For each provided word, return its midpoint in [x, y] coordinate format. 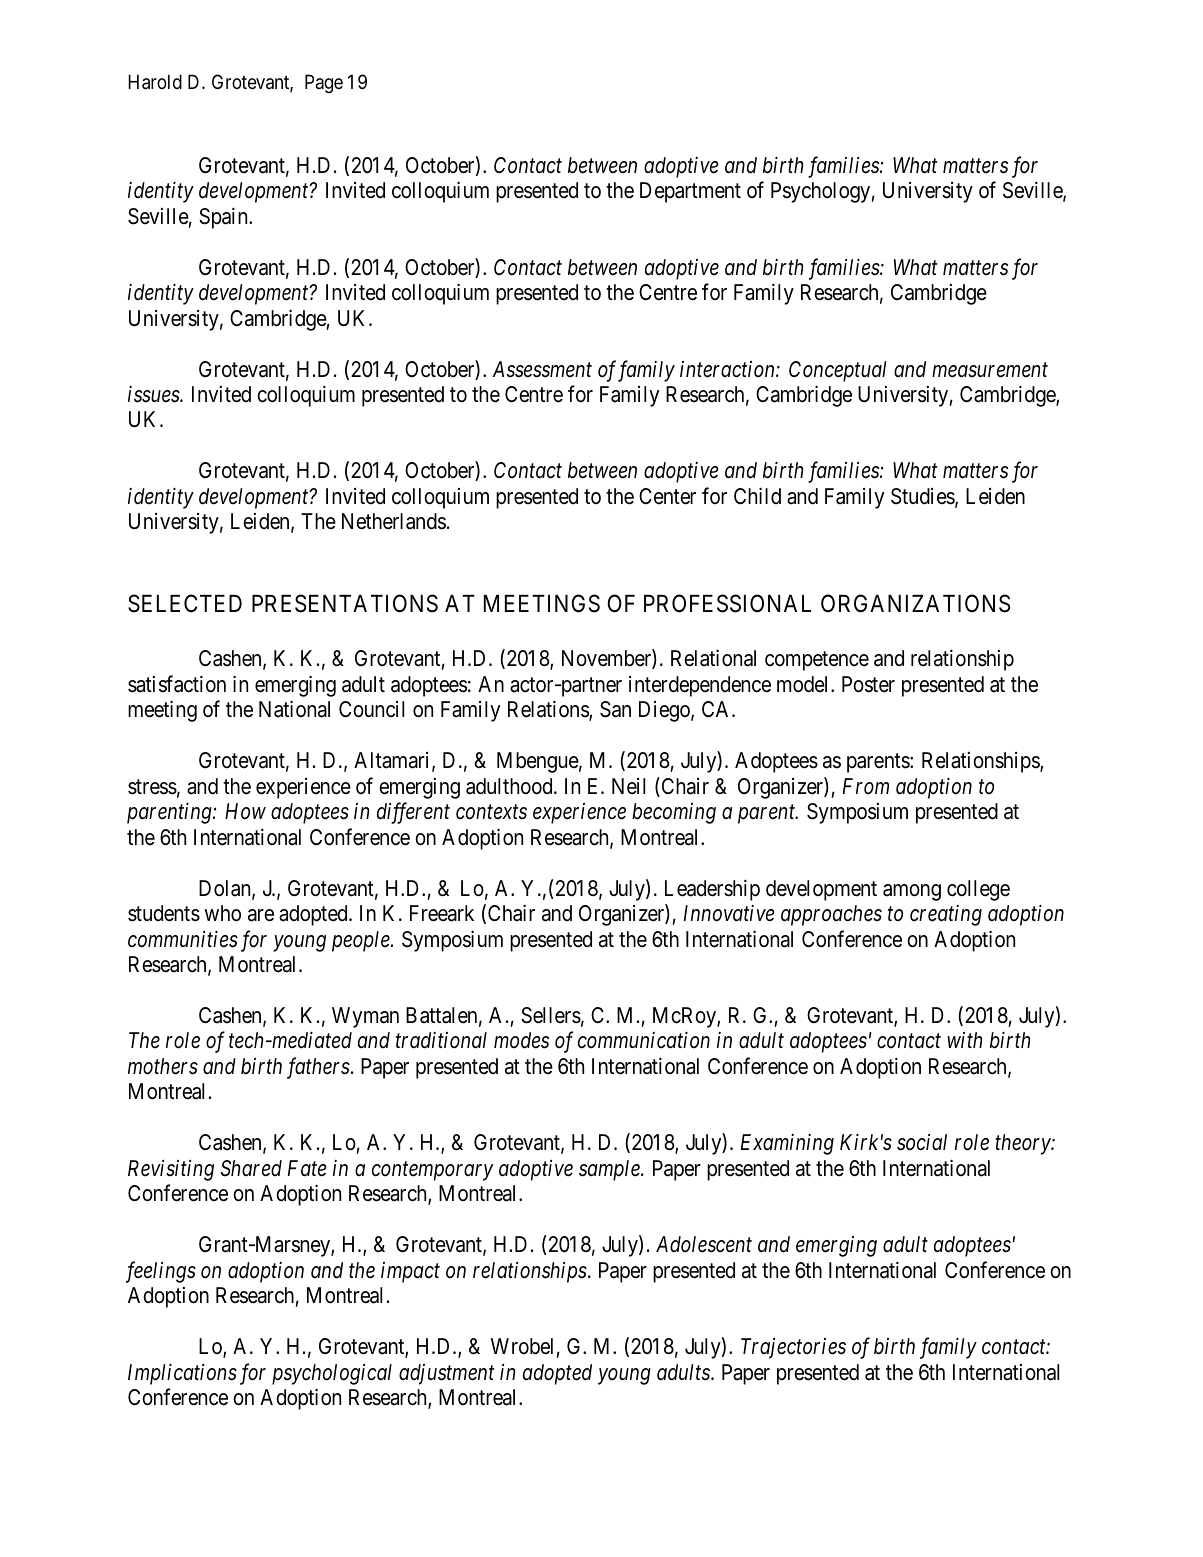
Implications [182, 1374]
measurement [990, 370]
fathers [318, 1068]
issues [154, 394]
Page [324, 83]
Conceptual [837, 371]
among [912, 892]
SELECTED [185, 604]
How [245, 811]
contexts [491, 812]
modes [521, 1040]
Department [690, 192]
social [922, 1142]
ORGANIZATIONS [916, 604]
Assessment [542, 369]
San [615, 709]
